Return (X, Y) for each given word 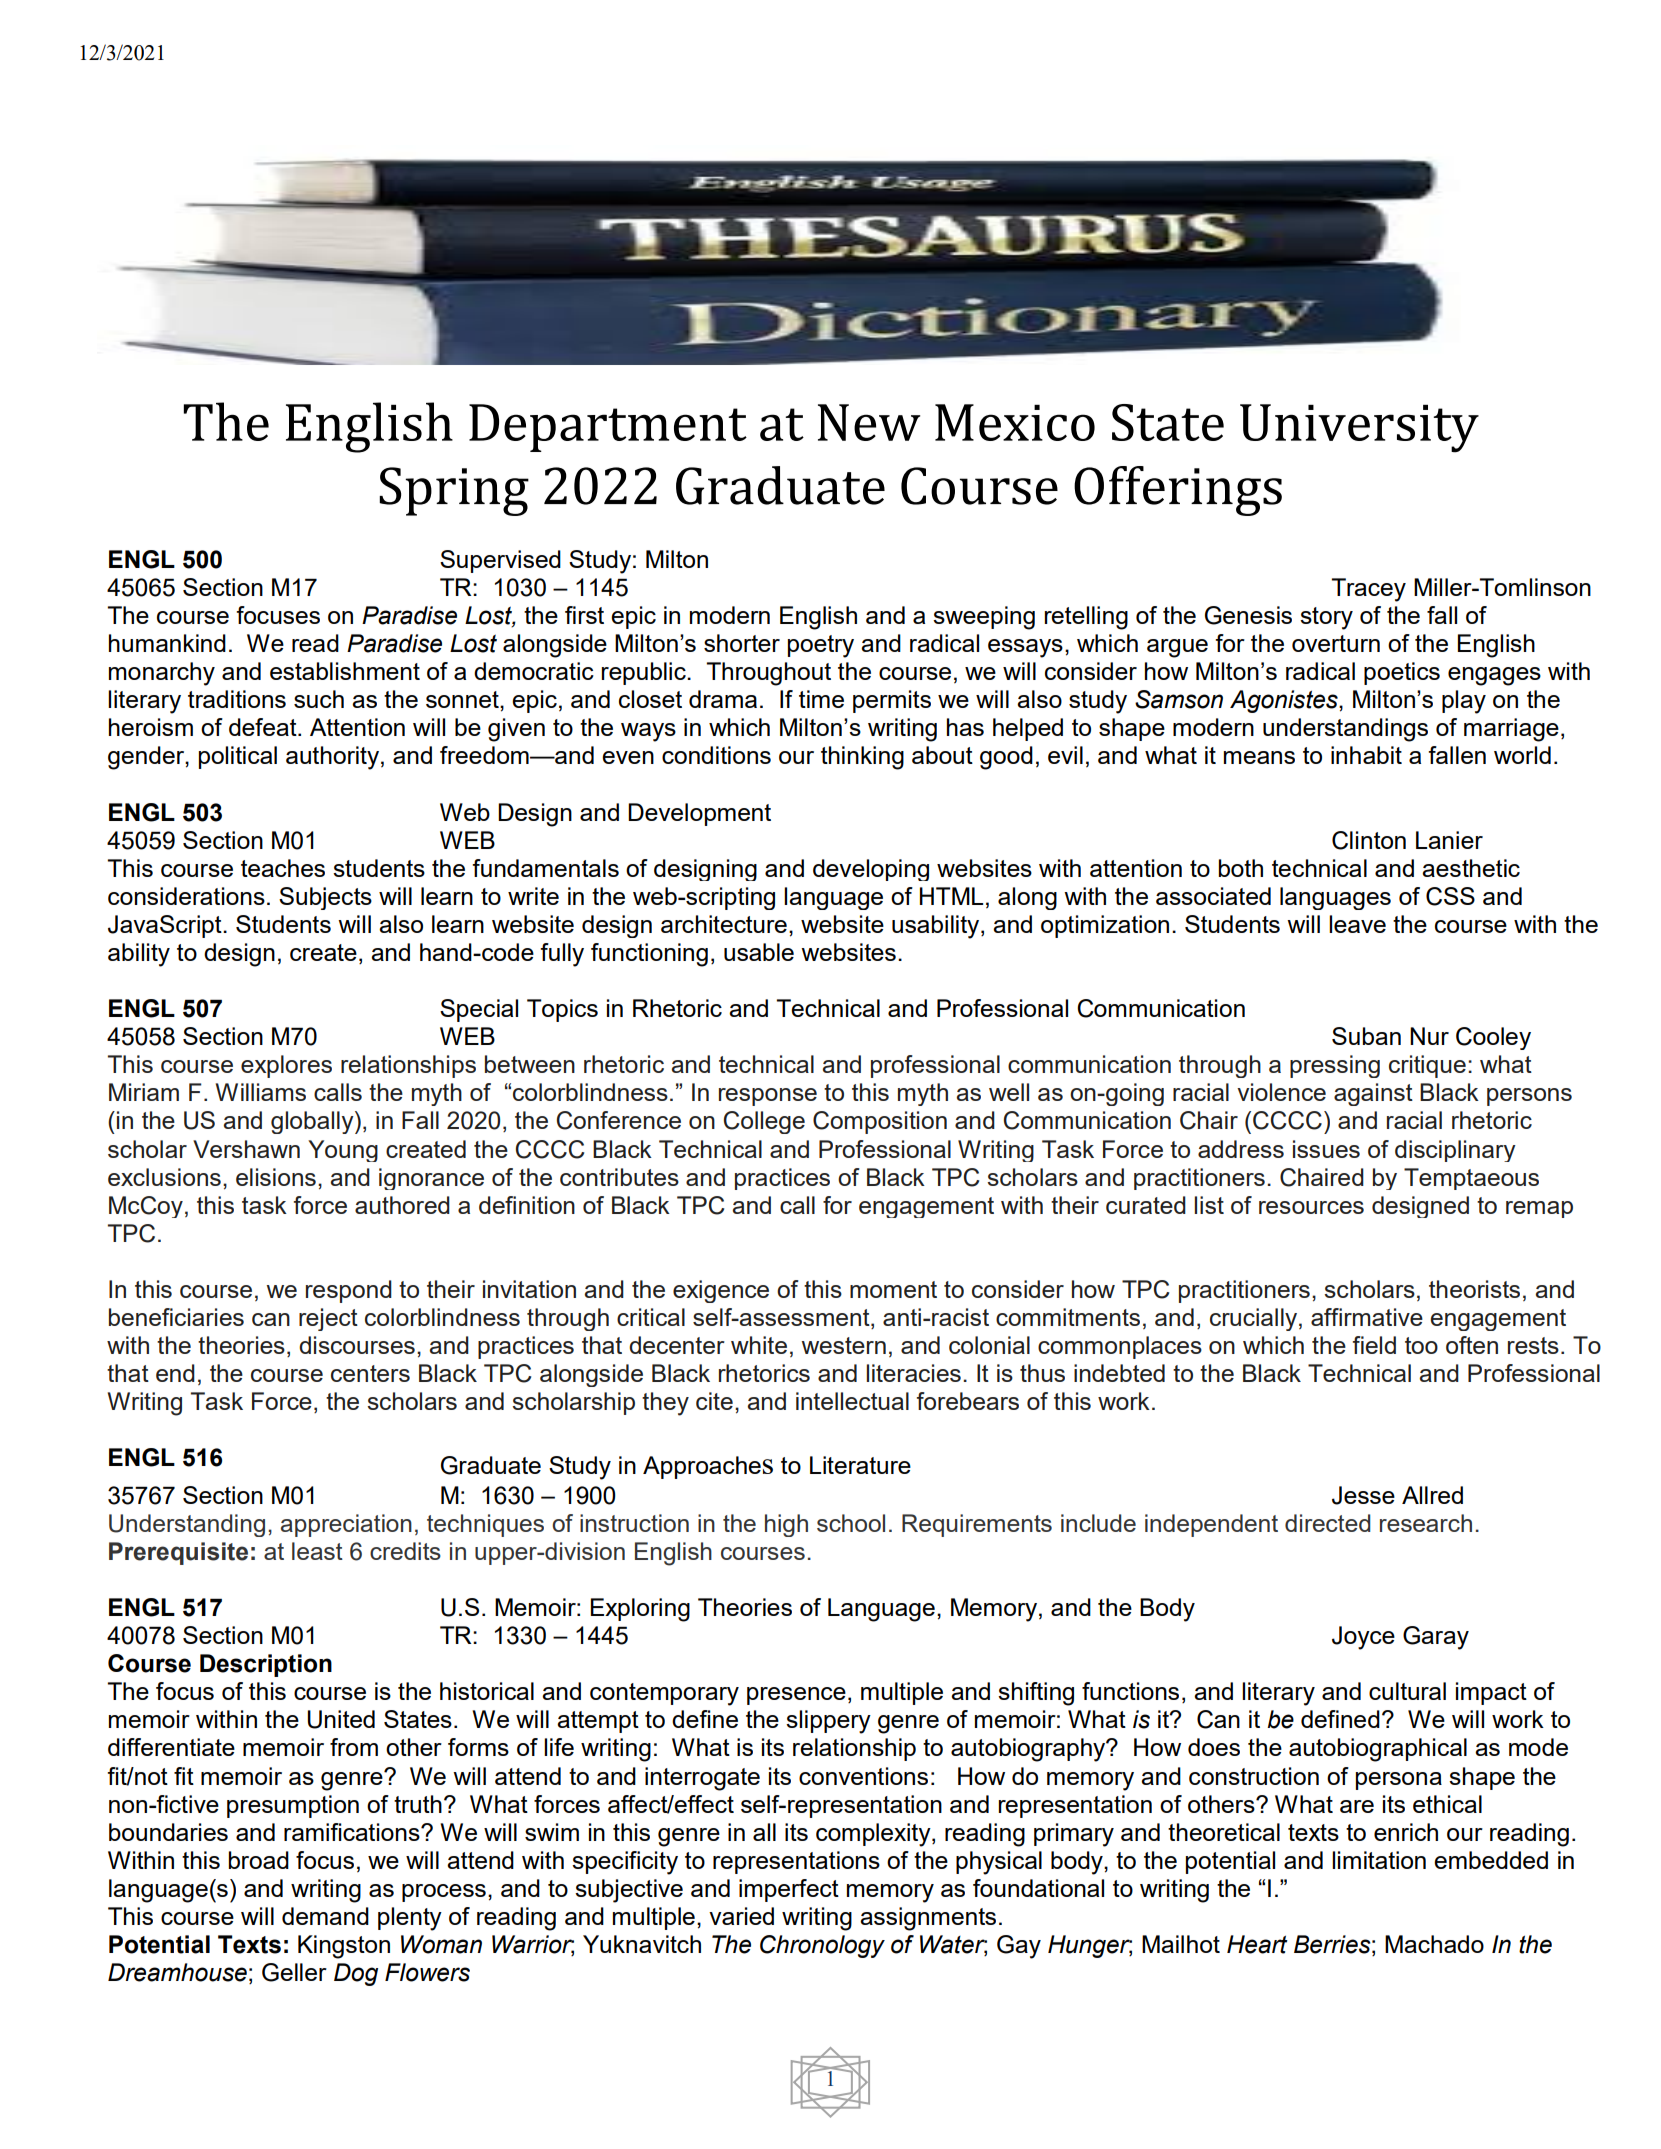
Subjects (325, 898)
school (851, 1523)
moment (893, 1289)
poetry (821, 646)
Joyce (1363, 1638)
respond (349, 1291)
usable (759, 952)
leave (1357, 924)
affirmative (1367, 1317)
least (317, 1551)
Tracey (1368, 590)
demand (325, 1916)
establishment (345, 671)
